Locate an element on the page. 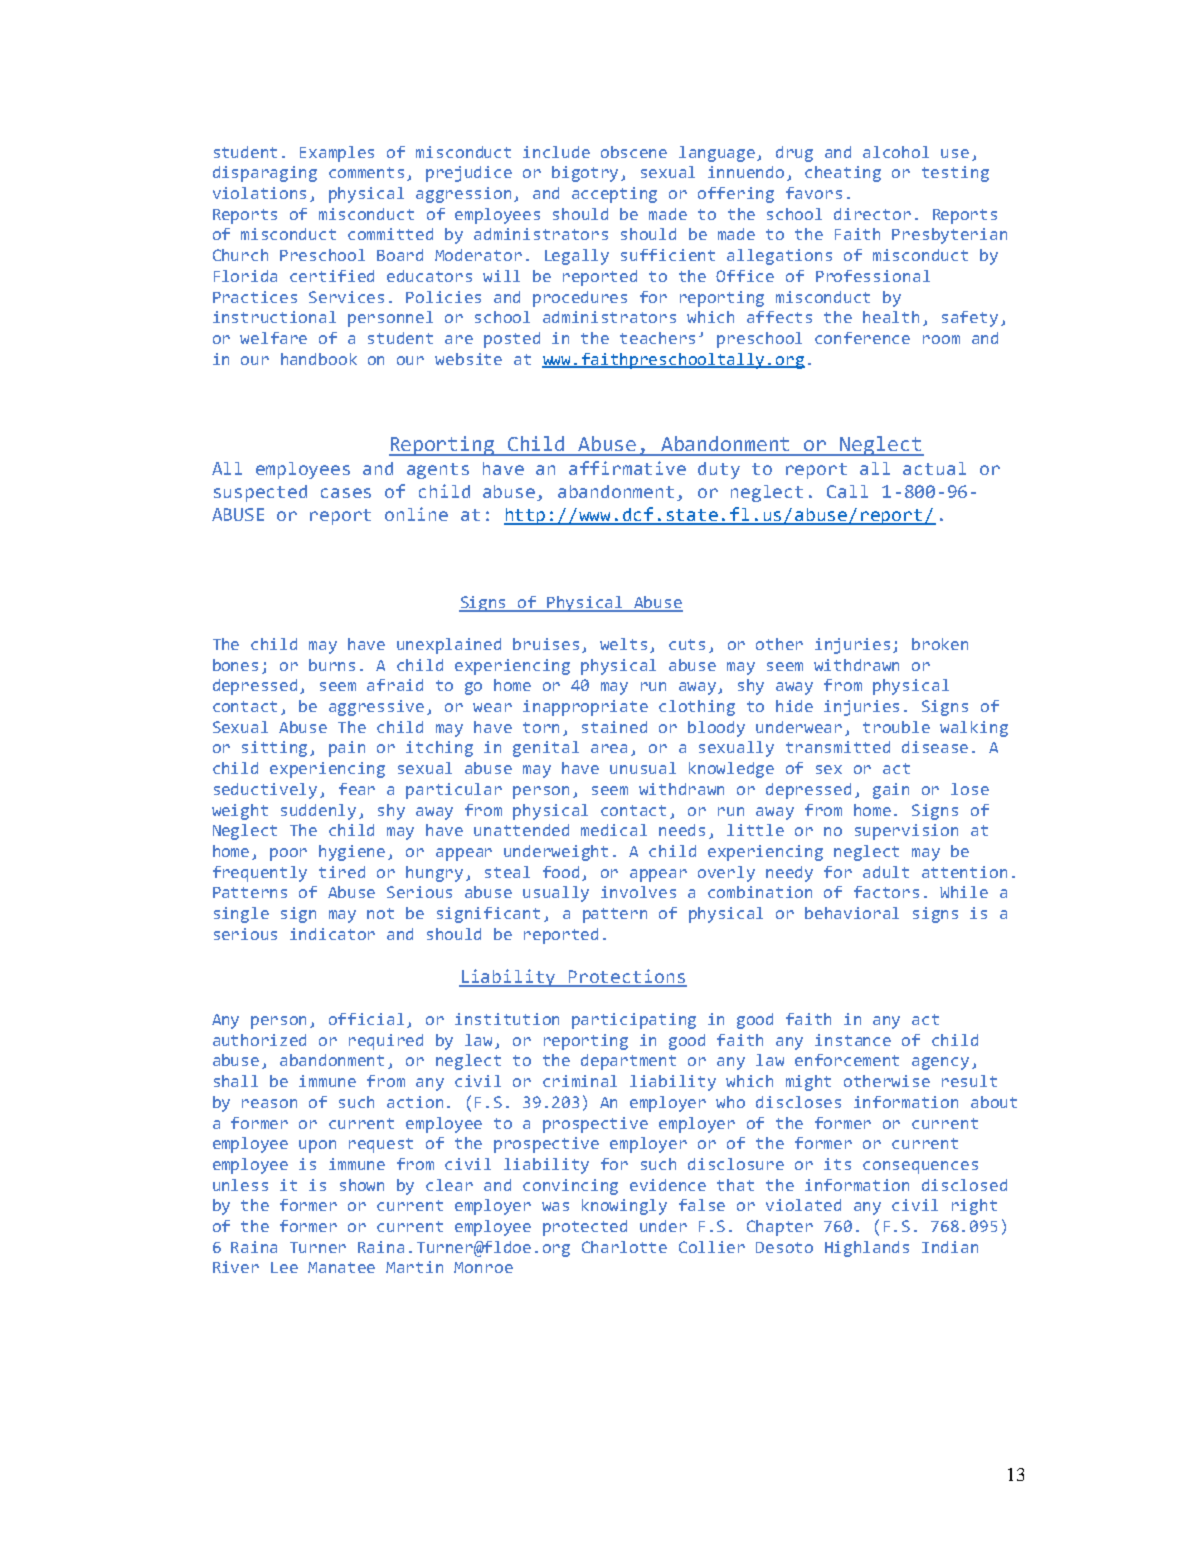  Charlotte is located at coordinates (624, 1247).
